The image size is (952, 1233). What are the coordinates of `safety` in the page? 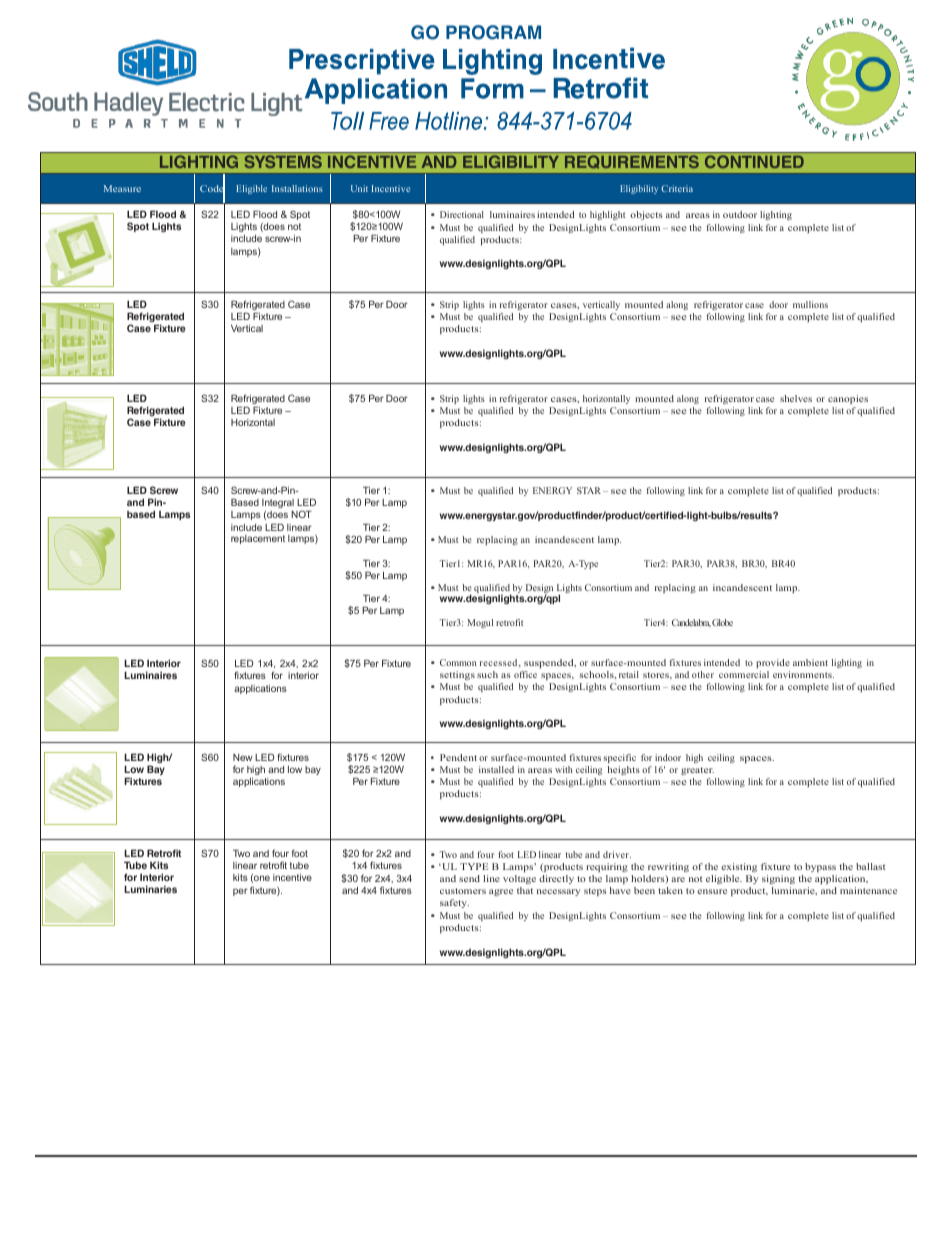 It's located at (454, 903).
